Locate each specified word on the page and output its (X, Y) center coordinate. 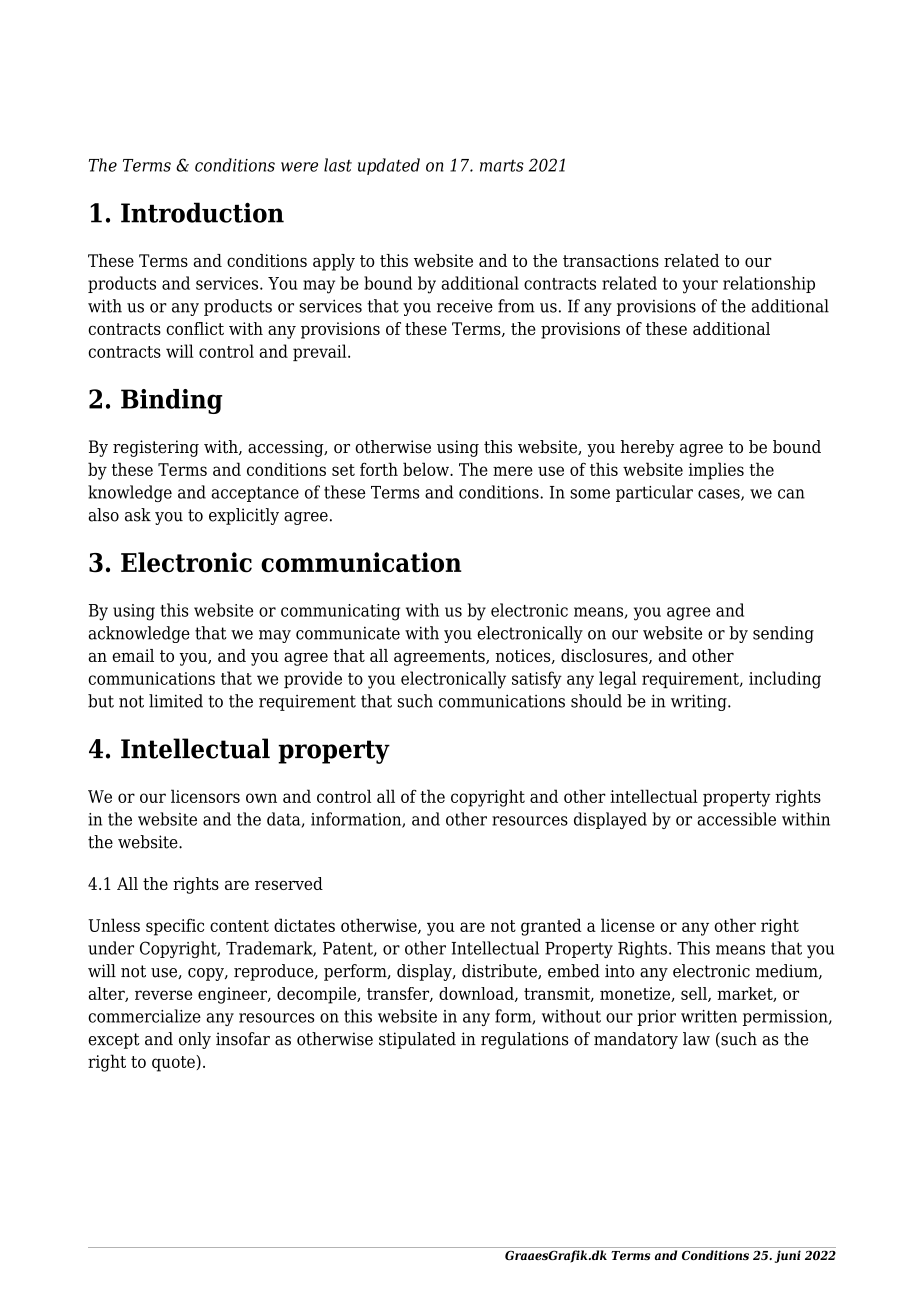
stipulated (417, 1040)
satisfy (537, 680)
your (700, 287)
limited (176, 701)
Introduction (202, 212)
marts (502, 165)
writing (700, 702)
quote (174, 1063)
